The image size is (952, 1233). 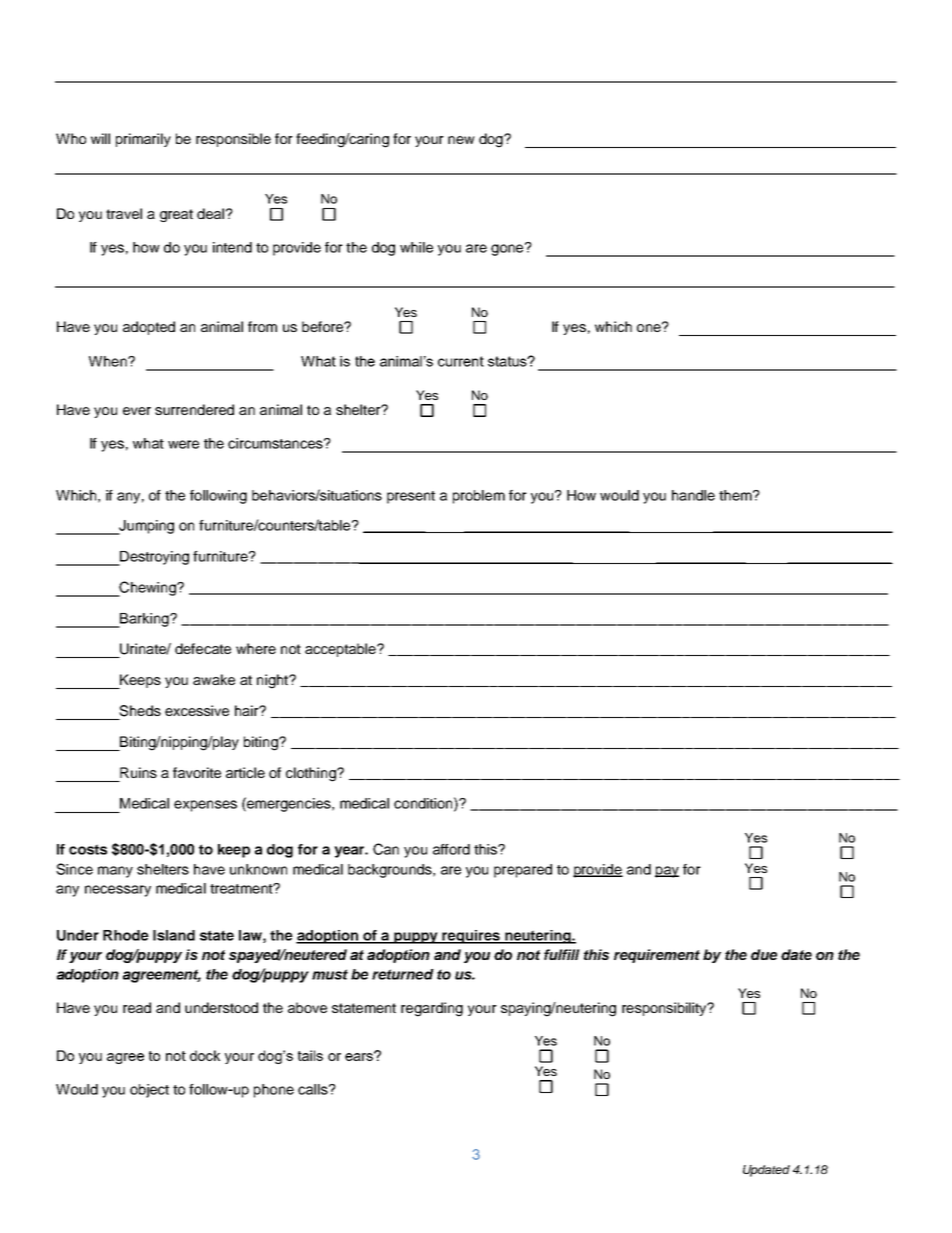 What do you see at coordinates (432, 1009) in the screenshot?
I see `regarding` at bounding box center [432, 1009].
